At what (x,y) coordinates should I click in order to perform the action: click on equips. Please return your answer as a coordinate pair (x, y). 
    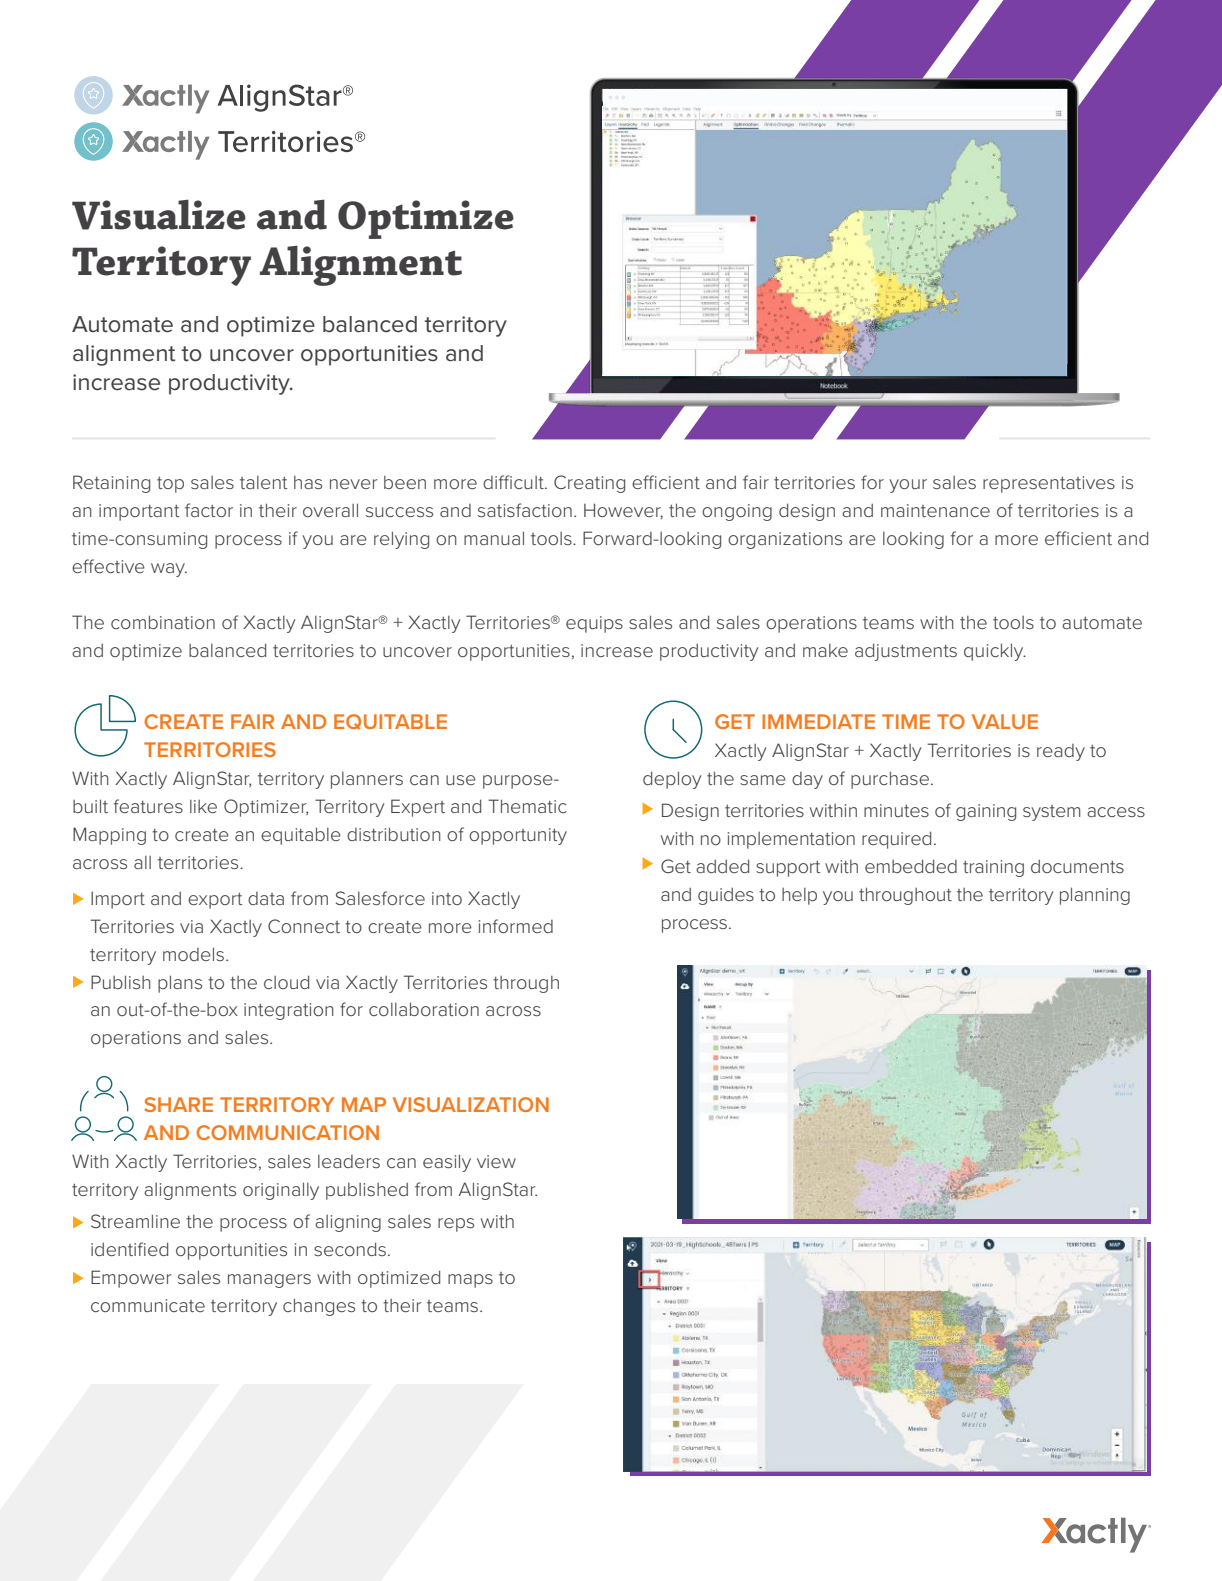
    Looking at the image, I should click on (594, 624).
